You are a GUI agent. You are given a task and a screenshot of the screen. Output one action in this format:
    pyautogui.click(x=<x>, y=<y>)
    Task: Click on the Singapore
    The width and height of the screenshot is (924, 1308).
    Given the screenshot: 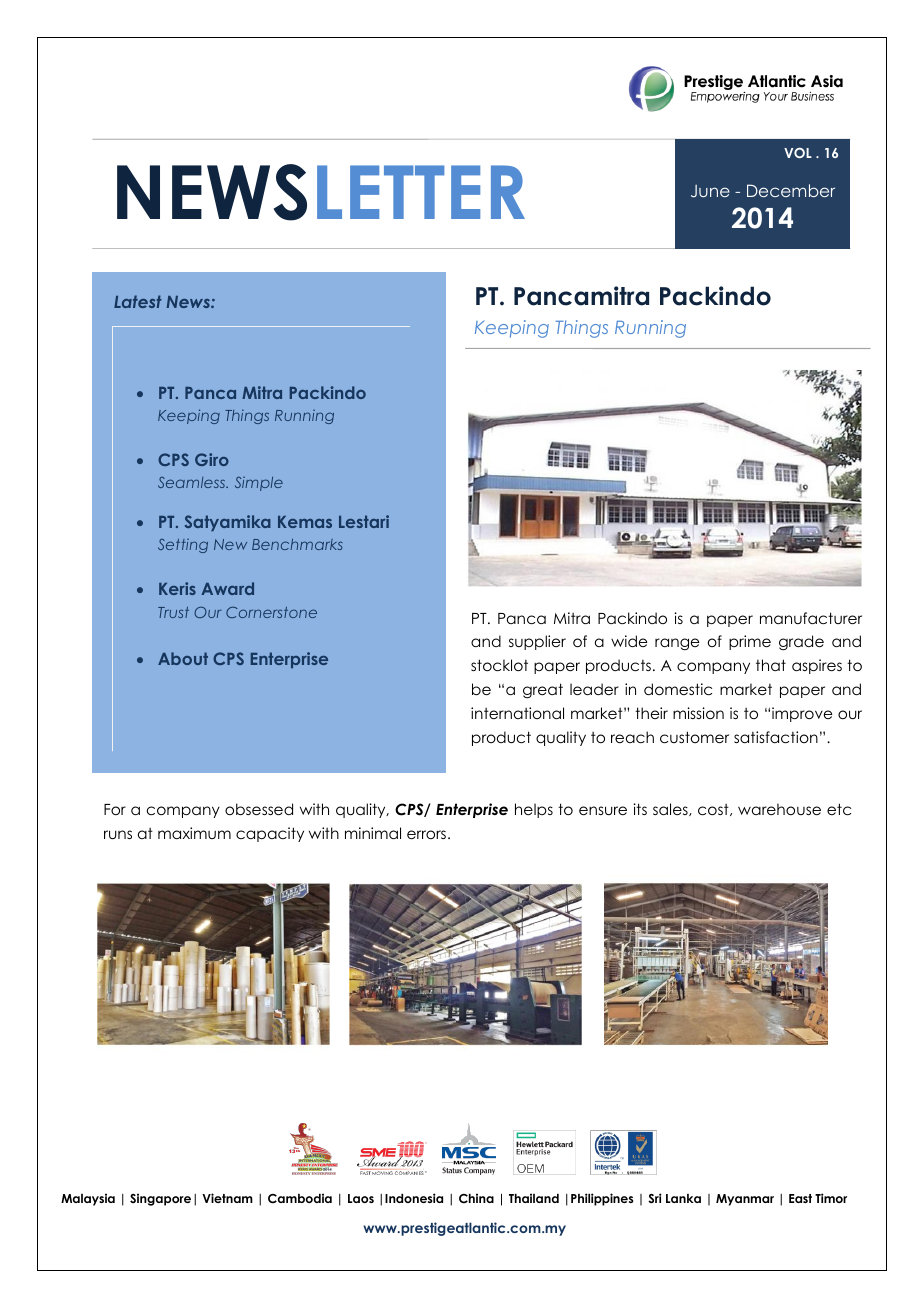 What is the action you would take?
    pyautogui.click(x=160, y=1199)
